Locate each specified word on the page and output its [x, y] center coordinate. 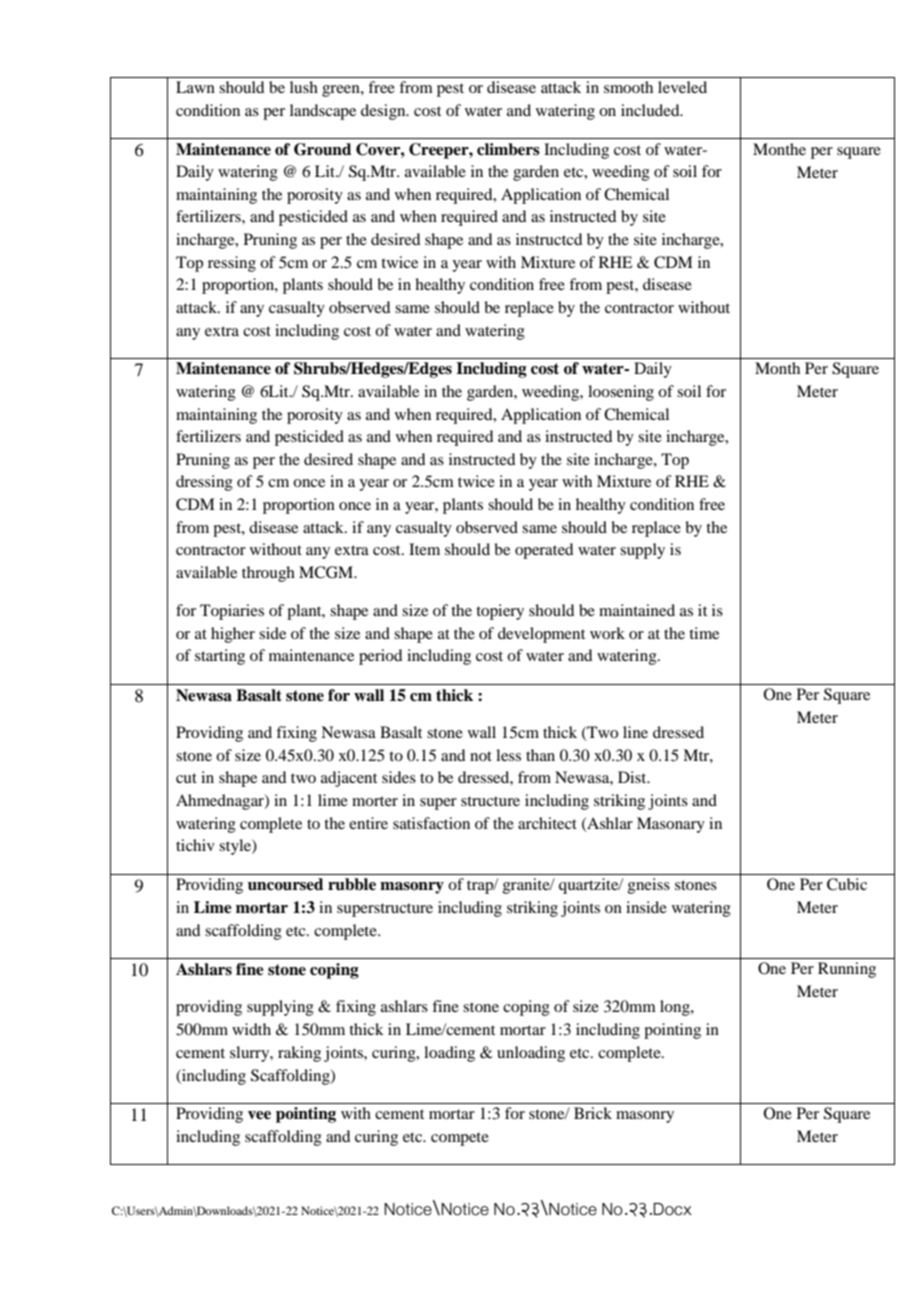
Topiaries [232, 612]
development [541, 635]
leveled [682, 87]
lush [304, 87]
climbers [508, 149]
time [704, 633]
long [676, 1008]
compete [460, 1139]
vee [259, 1115]
